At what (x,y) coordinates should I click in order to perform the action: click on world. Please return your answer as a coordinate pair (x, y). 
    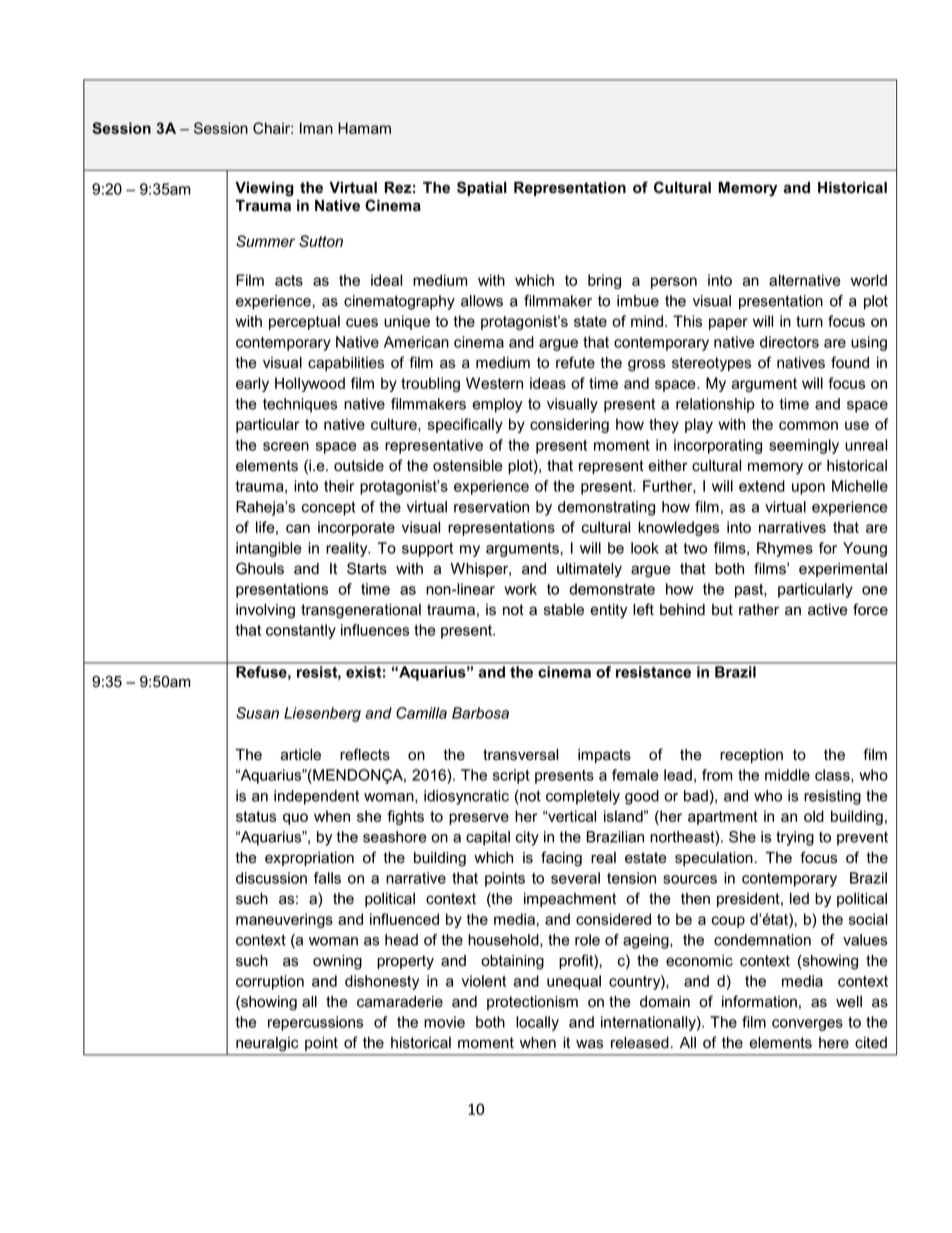
    Looking at the image, I should click on (869, 280).
